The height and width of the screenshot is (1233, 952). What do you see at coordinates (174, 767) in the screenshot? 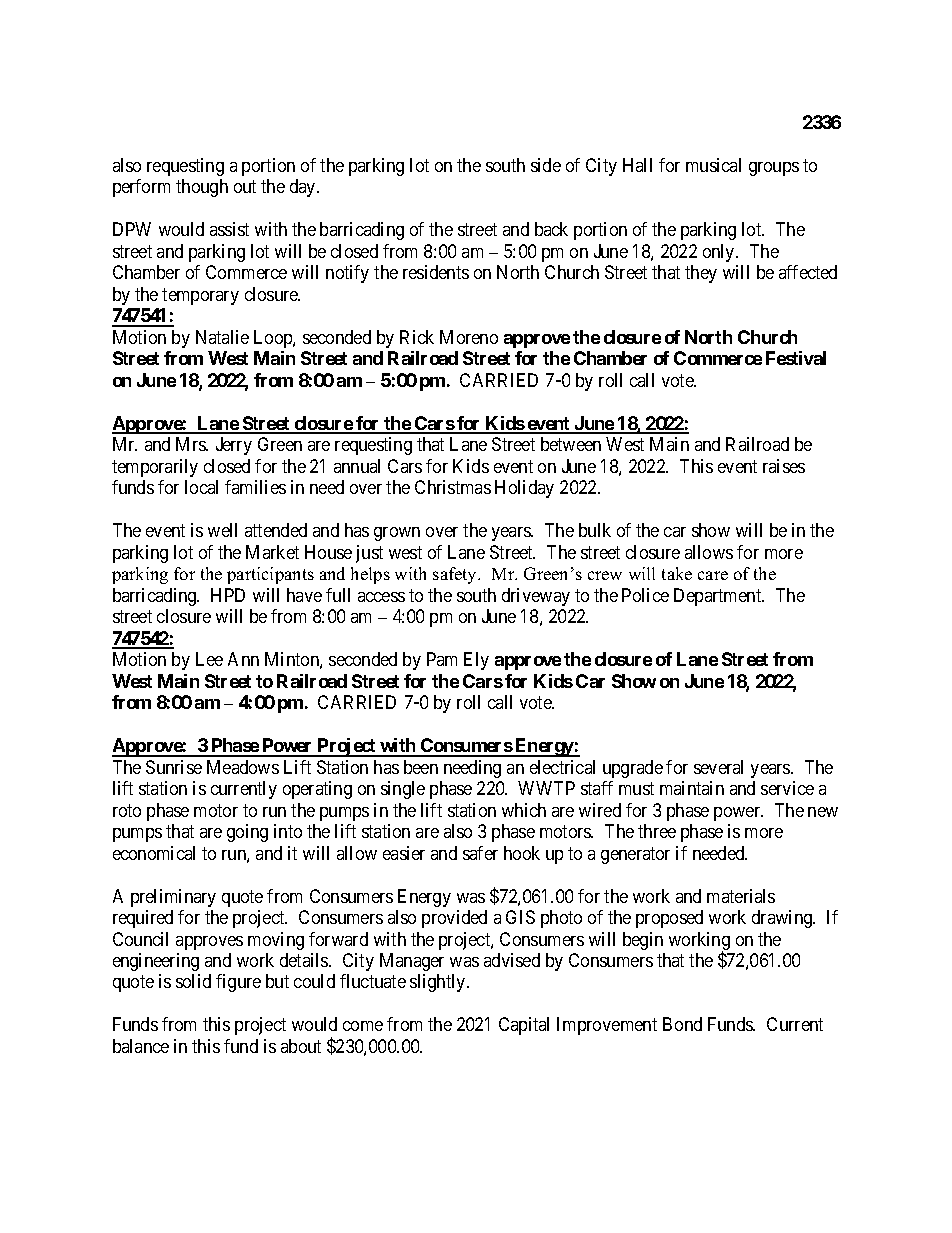
I see `Sunrise` at bounding box center [174, 767].
